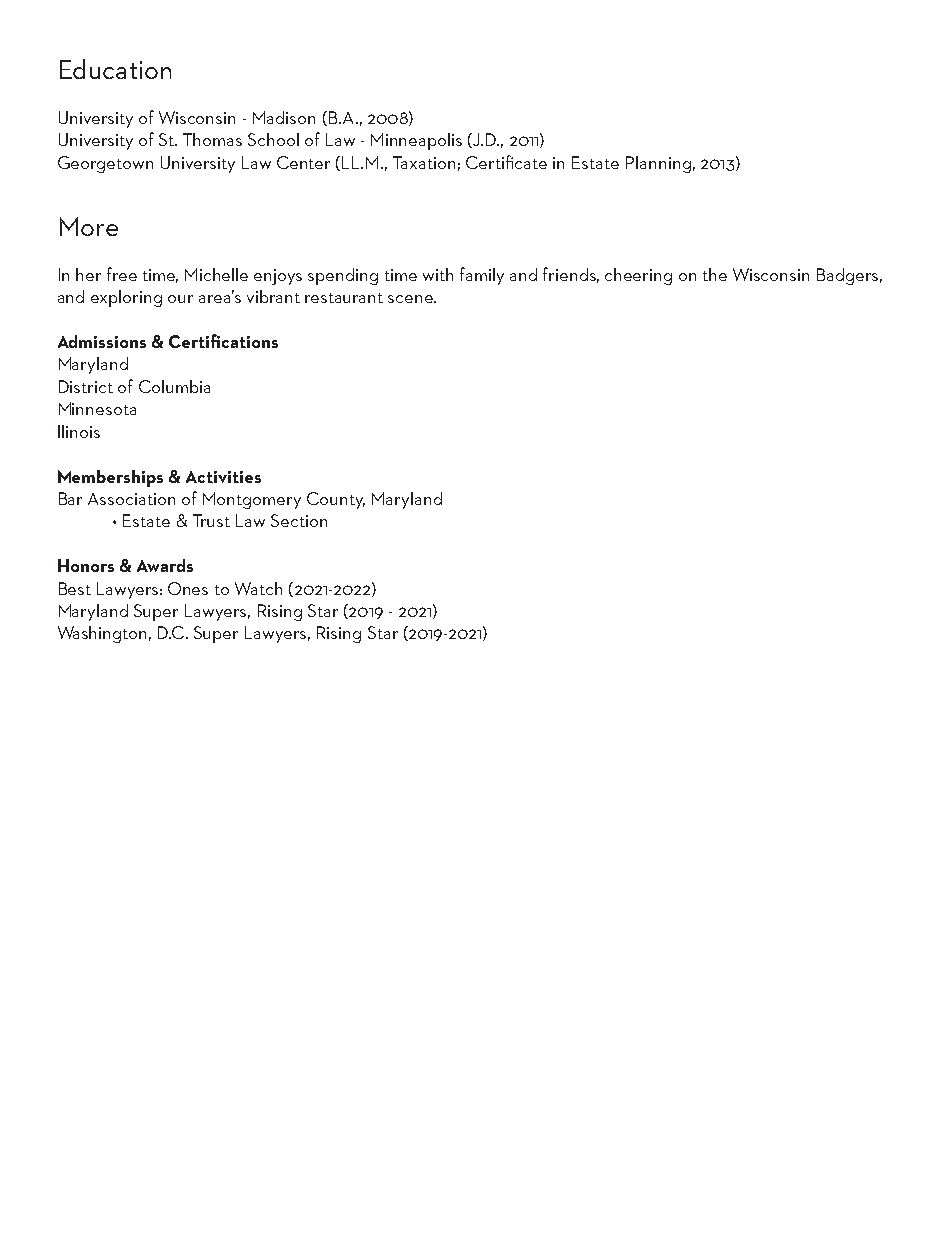  What do you see at coordinates (344, 298) in the screenshot?
I see `restaurant` at bounding box center [344, 298].
